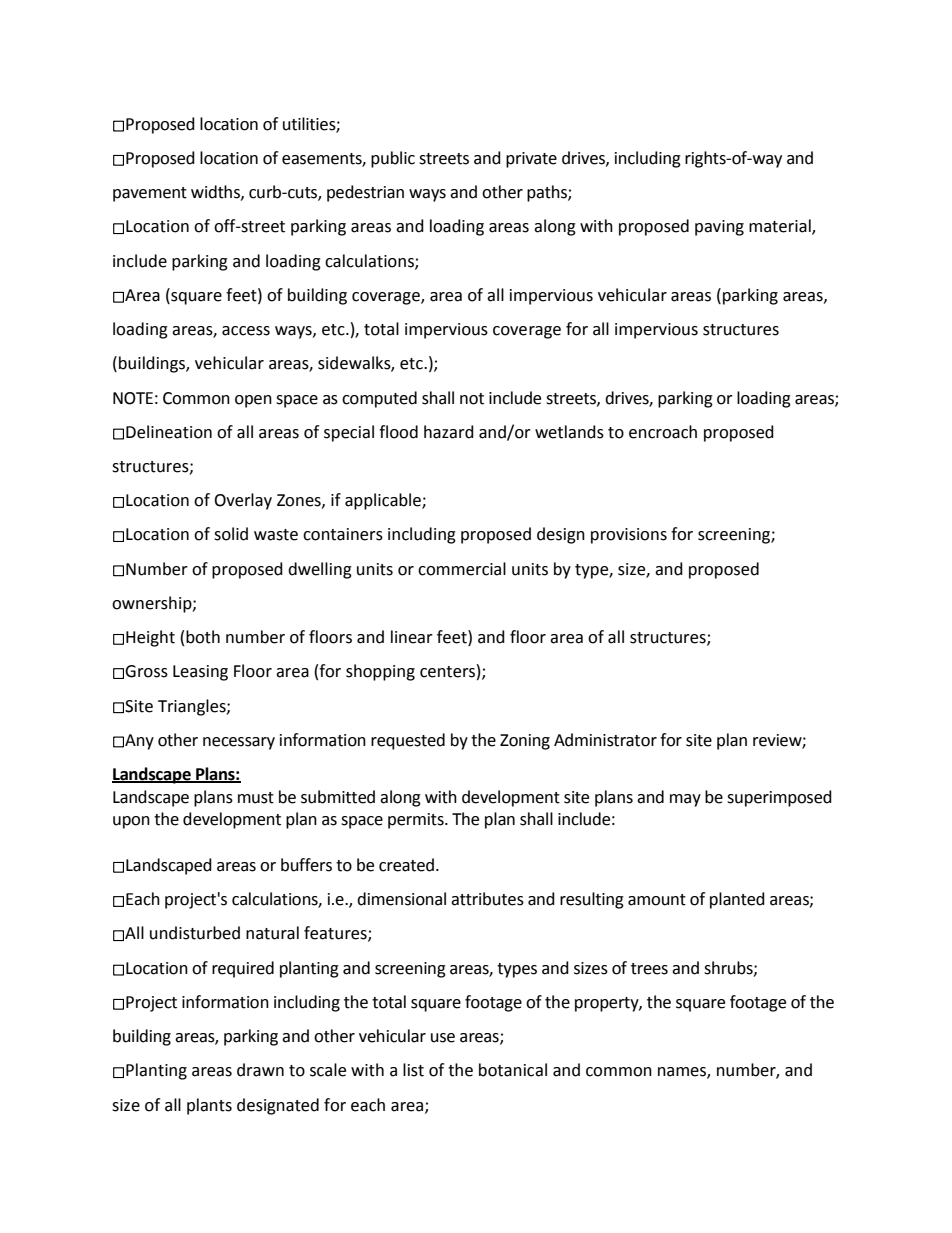 Image resolution: width=952 pixels, height=1233 pixels. Describe the element at coordinates (150, 194) in the screenshot. I see `pavement` at that location.
